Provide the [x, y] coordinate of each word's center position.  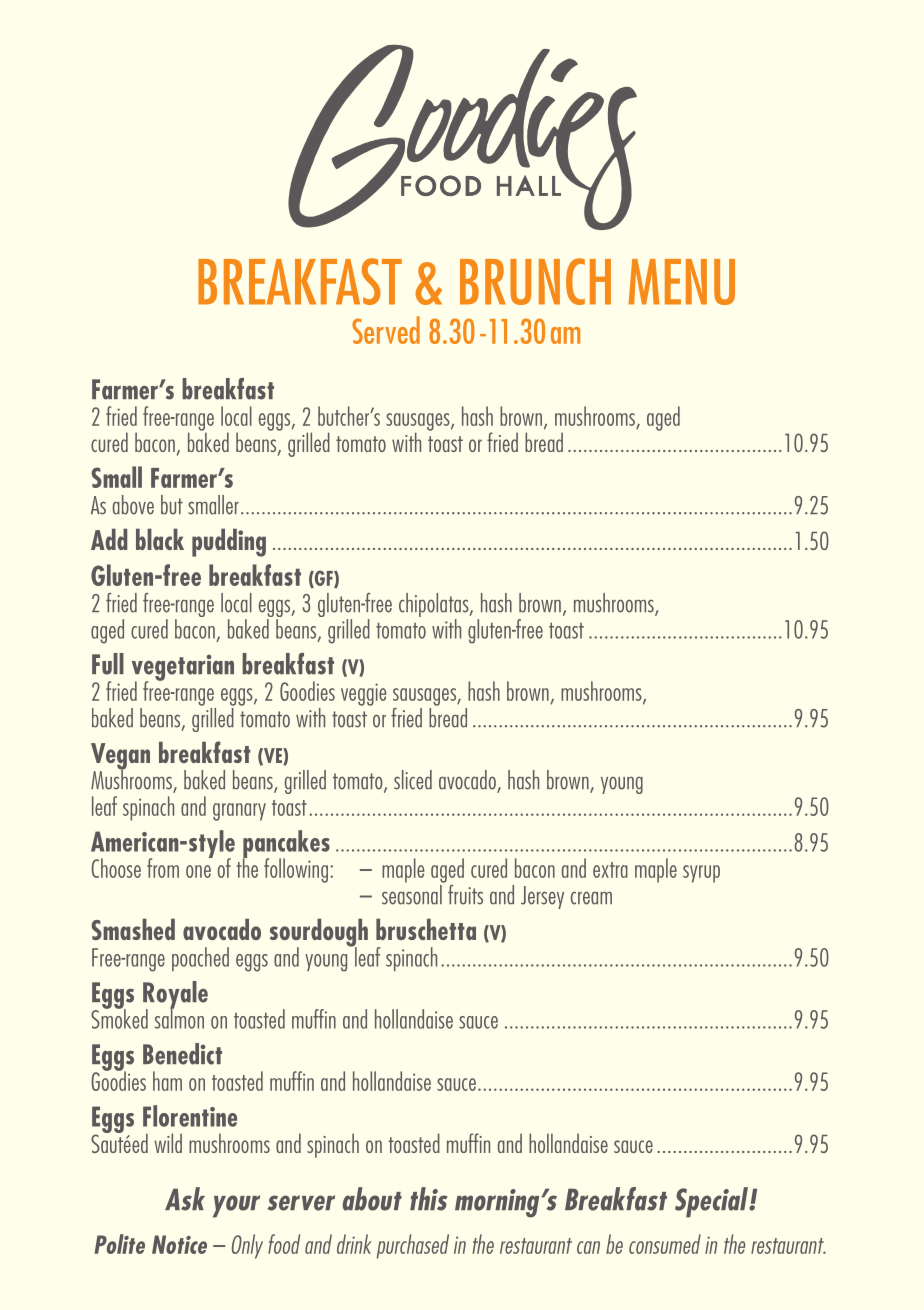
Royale [175, 996]
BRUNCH [535, 281]
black [160, 539]
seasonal [413, 893]
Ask [185, 1199]
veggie [363, 694]
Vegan [120, 757]
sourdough [319, 933]
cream [591, 898]
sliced [413, 780]
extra [610, 870]
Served [386, 330]
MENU [681, 282]
